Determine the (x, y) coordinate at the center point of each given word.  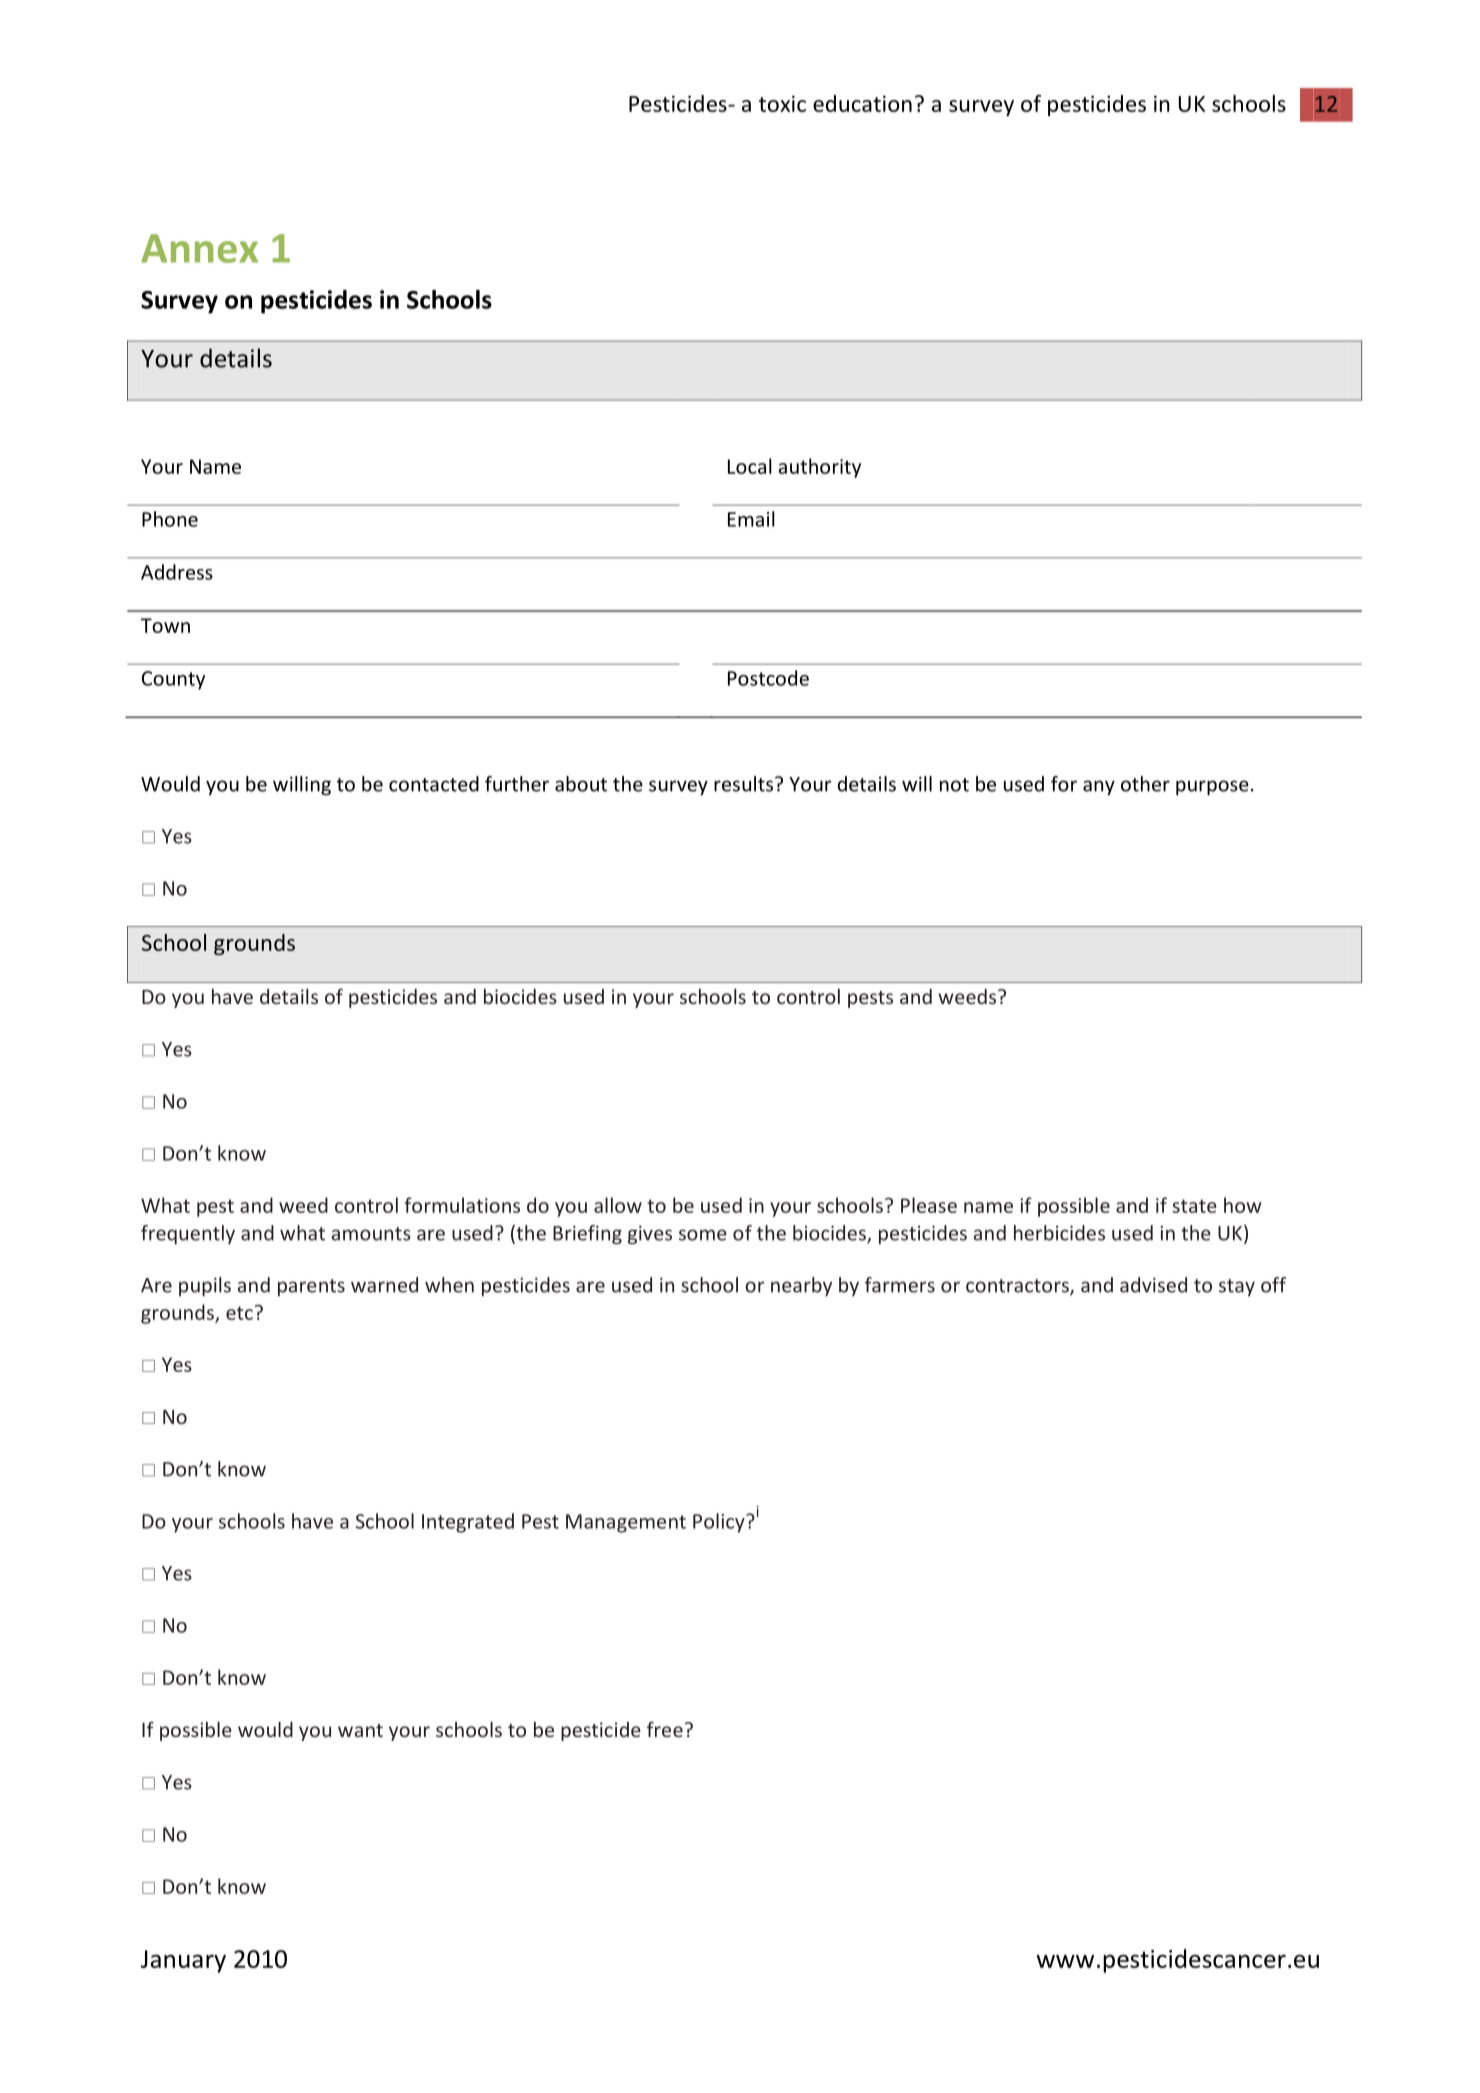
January (183, 1961)
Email (751, 519)
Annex (199, 248)
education (862, 103)
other (1145, 784)
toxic (782, 103)
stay (1237, 1287)
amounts (371, 1234)
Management (626, 1523)
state (1194, 1206)
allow (618, 1205)
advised (1153, 1285)
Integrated (468, 1523)
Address (177, 572)
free (665, 1729)
